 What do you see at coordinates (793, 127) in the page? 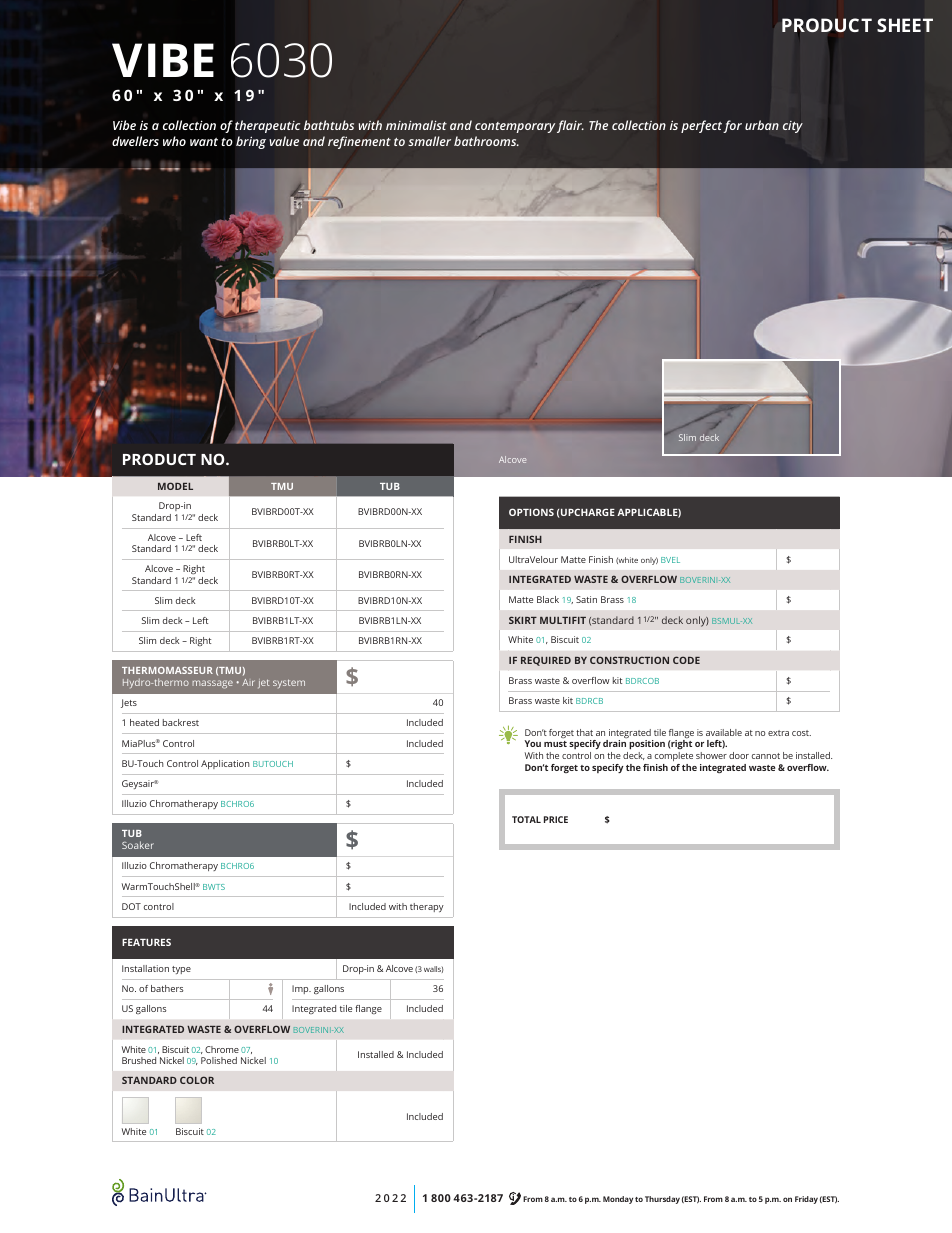
I see `city` at bounding box center [793, 127].
